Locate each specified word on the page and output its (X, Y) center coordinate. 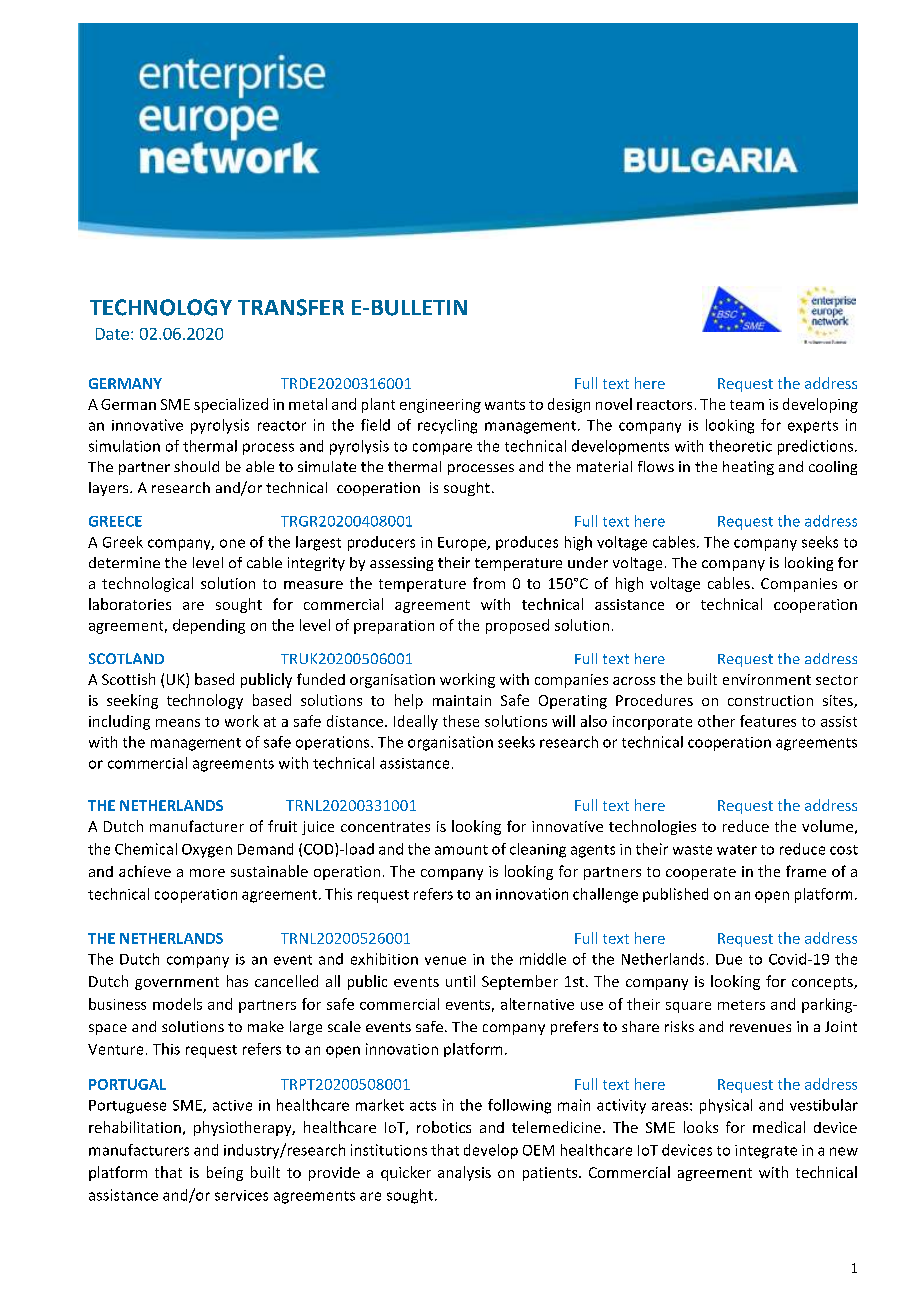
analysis (464, 1173)
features (768, 721)
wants (505, 405)
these (461, 721)
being (225, 1173)
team (747, 405)
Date (112, 334)
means (178, 723)
